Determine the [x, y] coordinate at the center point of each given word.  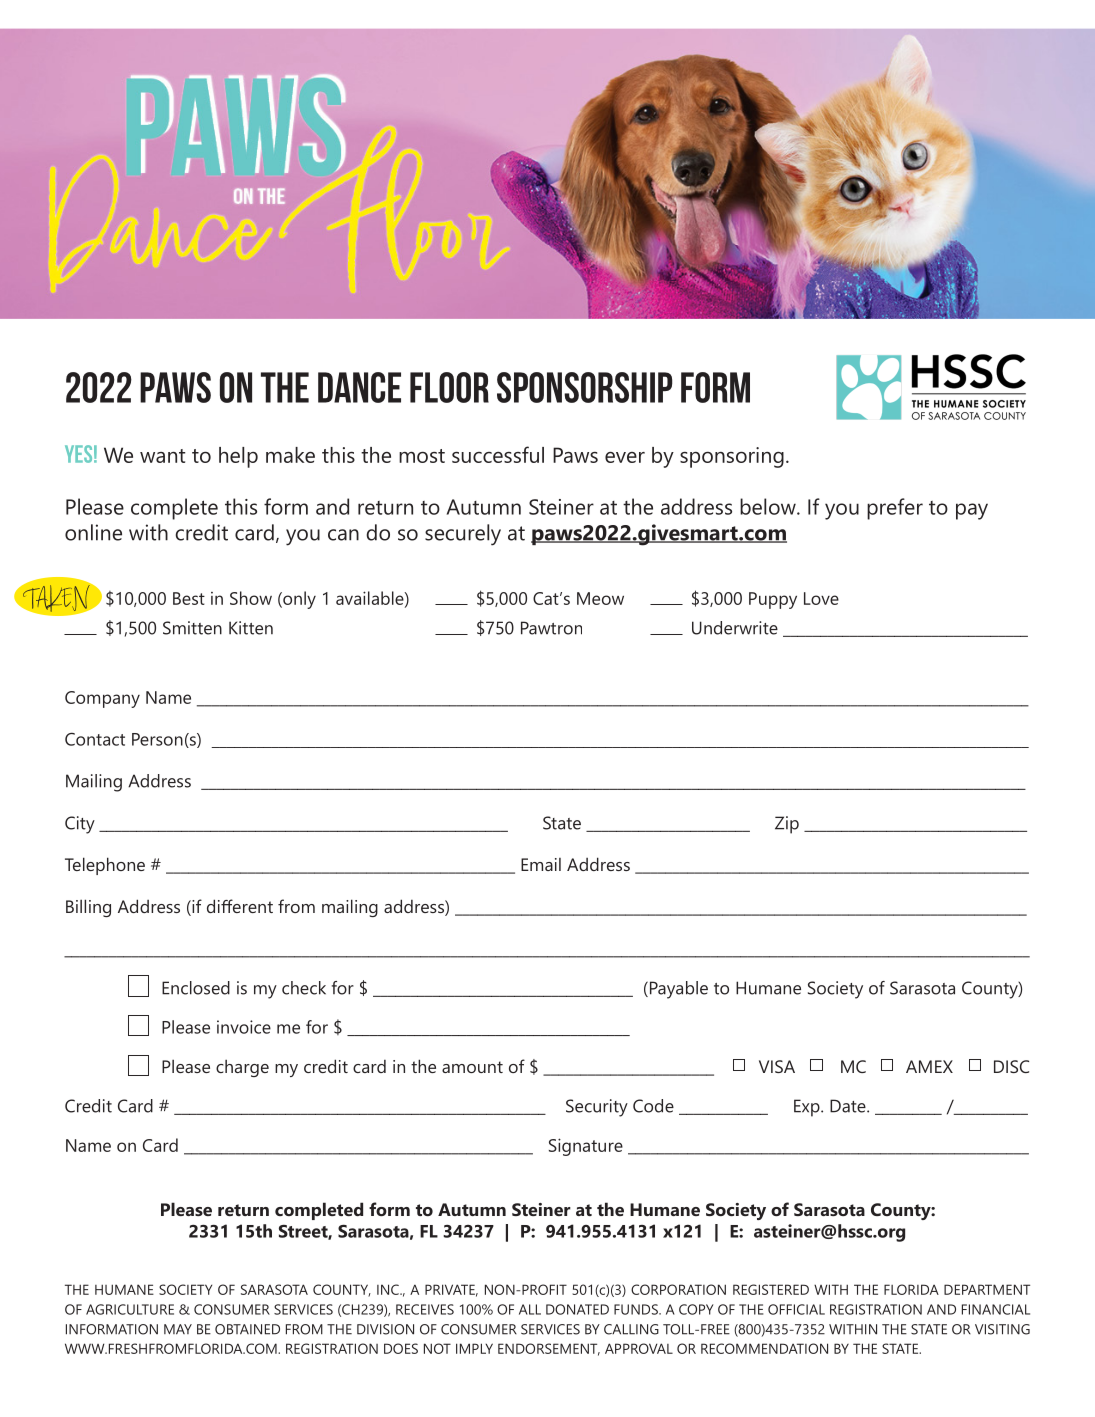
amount [472, 1067]
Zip [787, 825]
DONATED [577, 1309]
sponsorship [584, 387]
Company [102, 699]
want [162, 456]
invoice [244, 1027]
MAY [178, 1329]
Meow [600, 598]
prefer [895, 509]
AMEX [929, 1066]
